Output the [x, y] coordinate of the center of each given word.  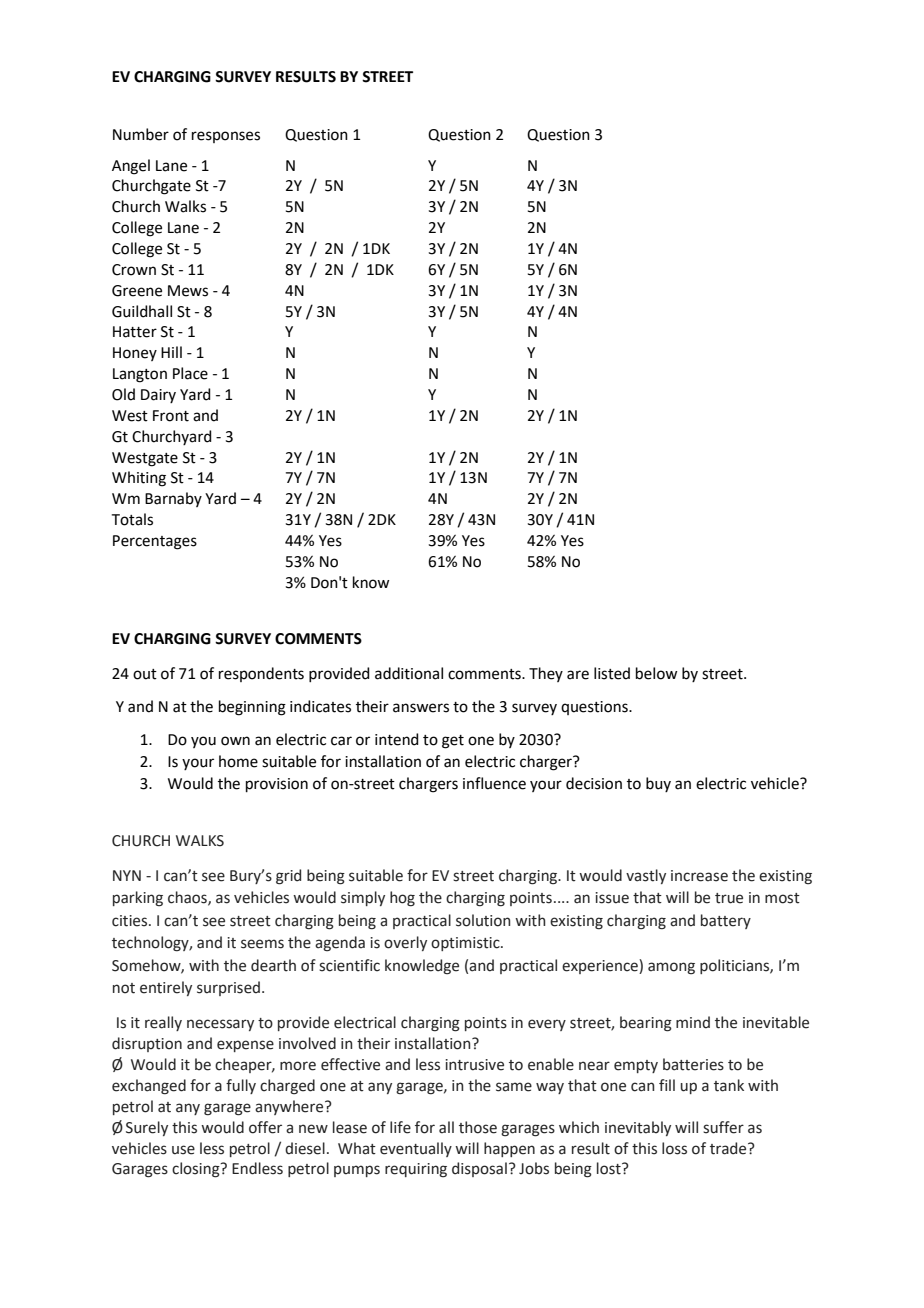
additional [409, 673]
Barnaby [173, 499]
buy [658, 784]
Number [141, 134]
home [238, 761]
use [183, 1150]
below [656, 673]
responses [226, 137]
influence [494, 783]
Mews [188, 291]
